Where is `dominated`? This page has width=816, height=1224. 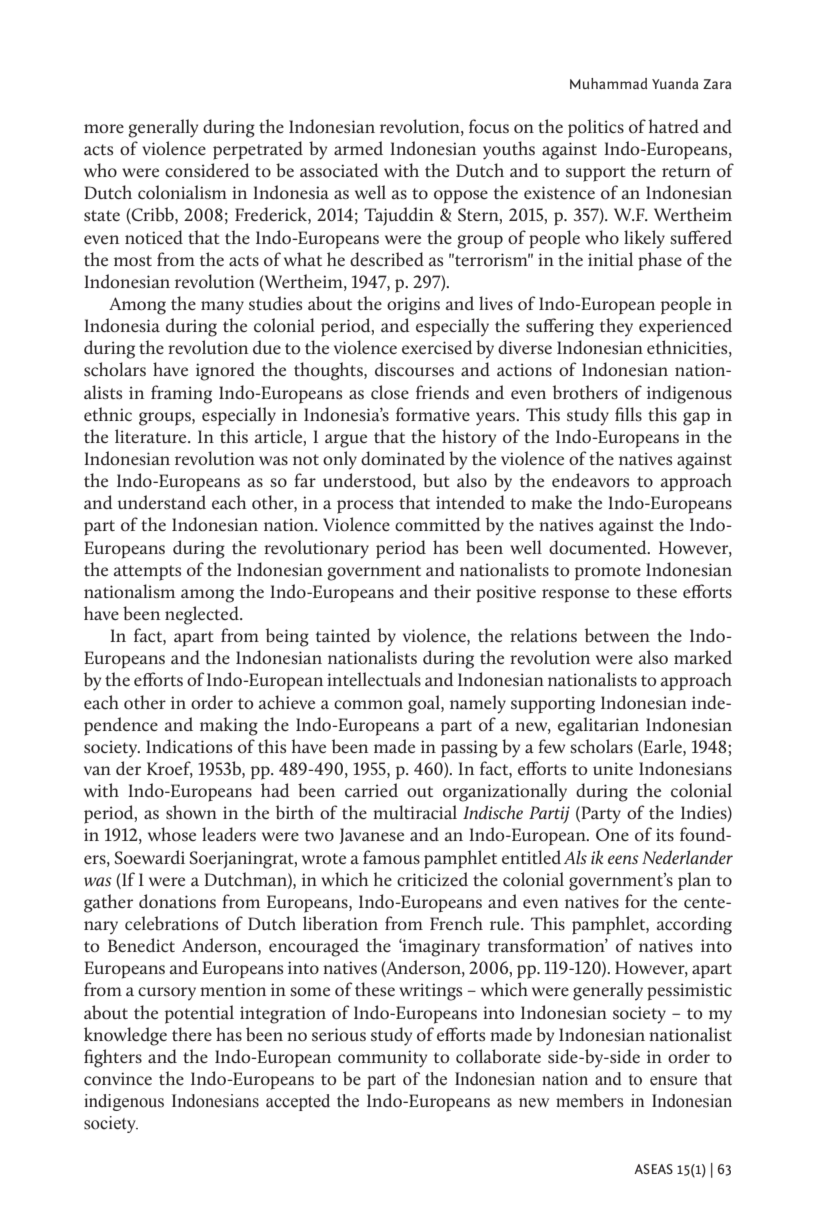 dominated is located at coordinates (403, 458).
